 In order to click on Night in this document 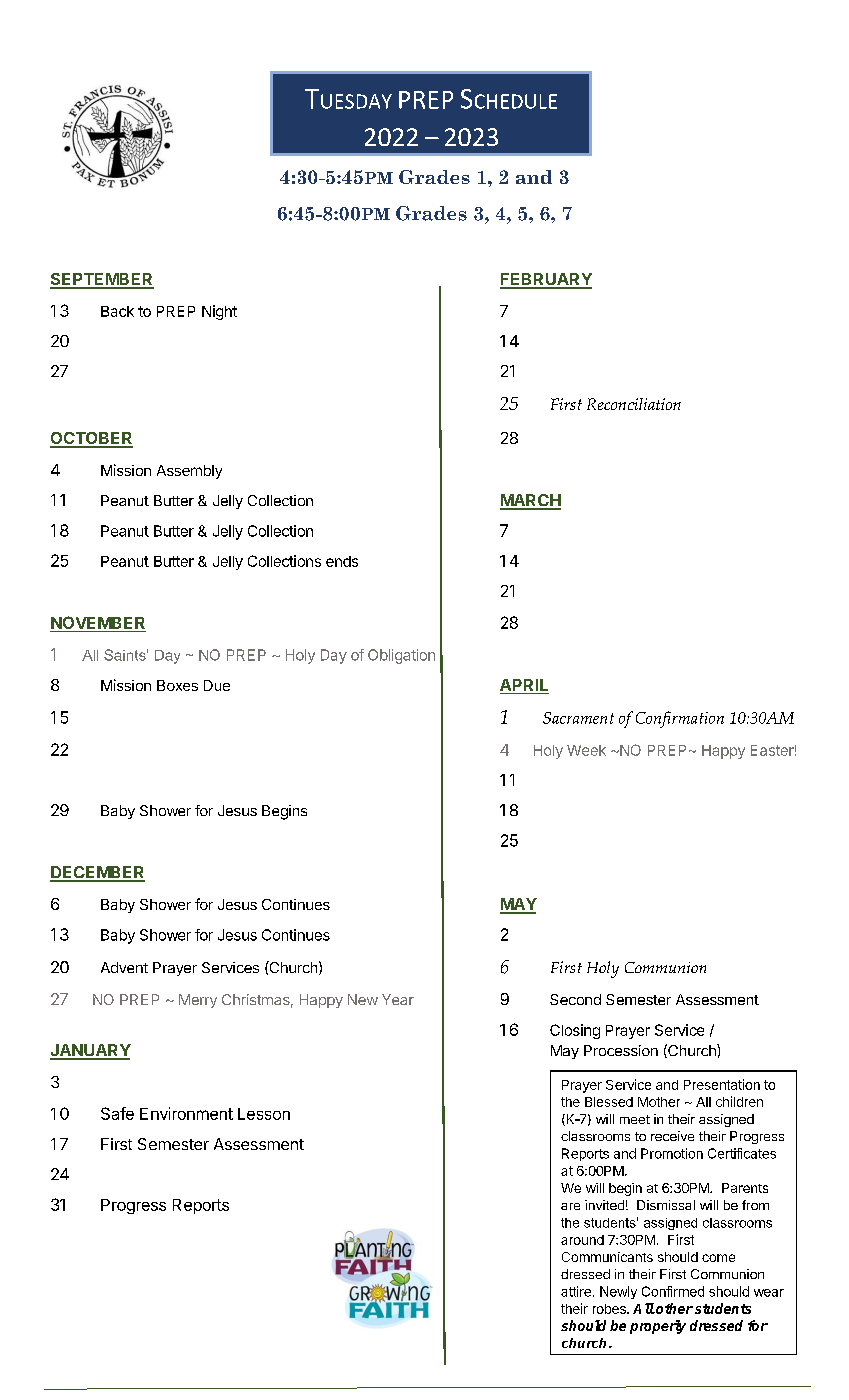, I will do `click(219, 312)`.
